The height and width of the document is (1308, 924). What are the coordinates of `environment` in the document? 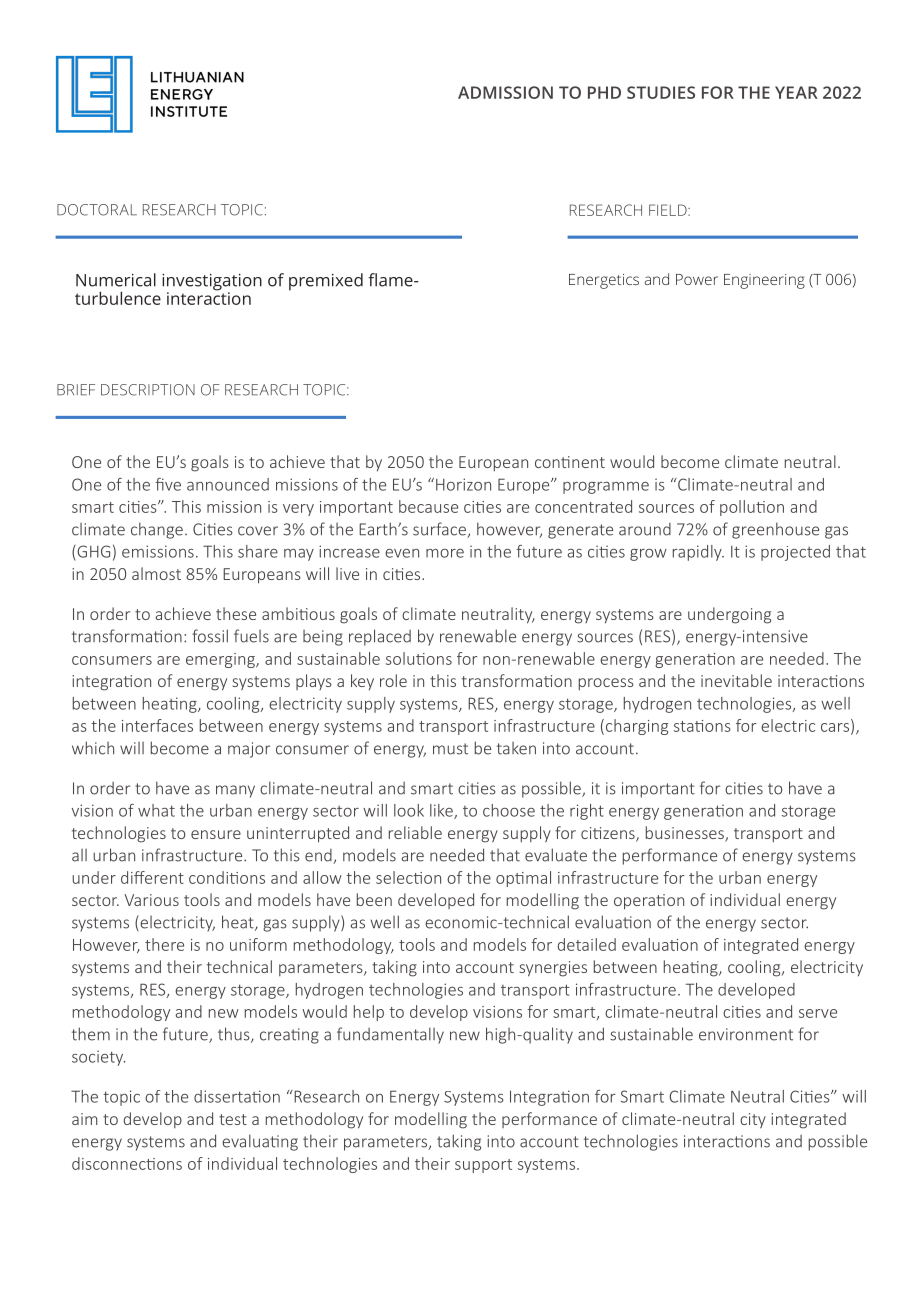 It's located at (746, 1034).
